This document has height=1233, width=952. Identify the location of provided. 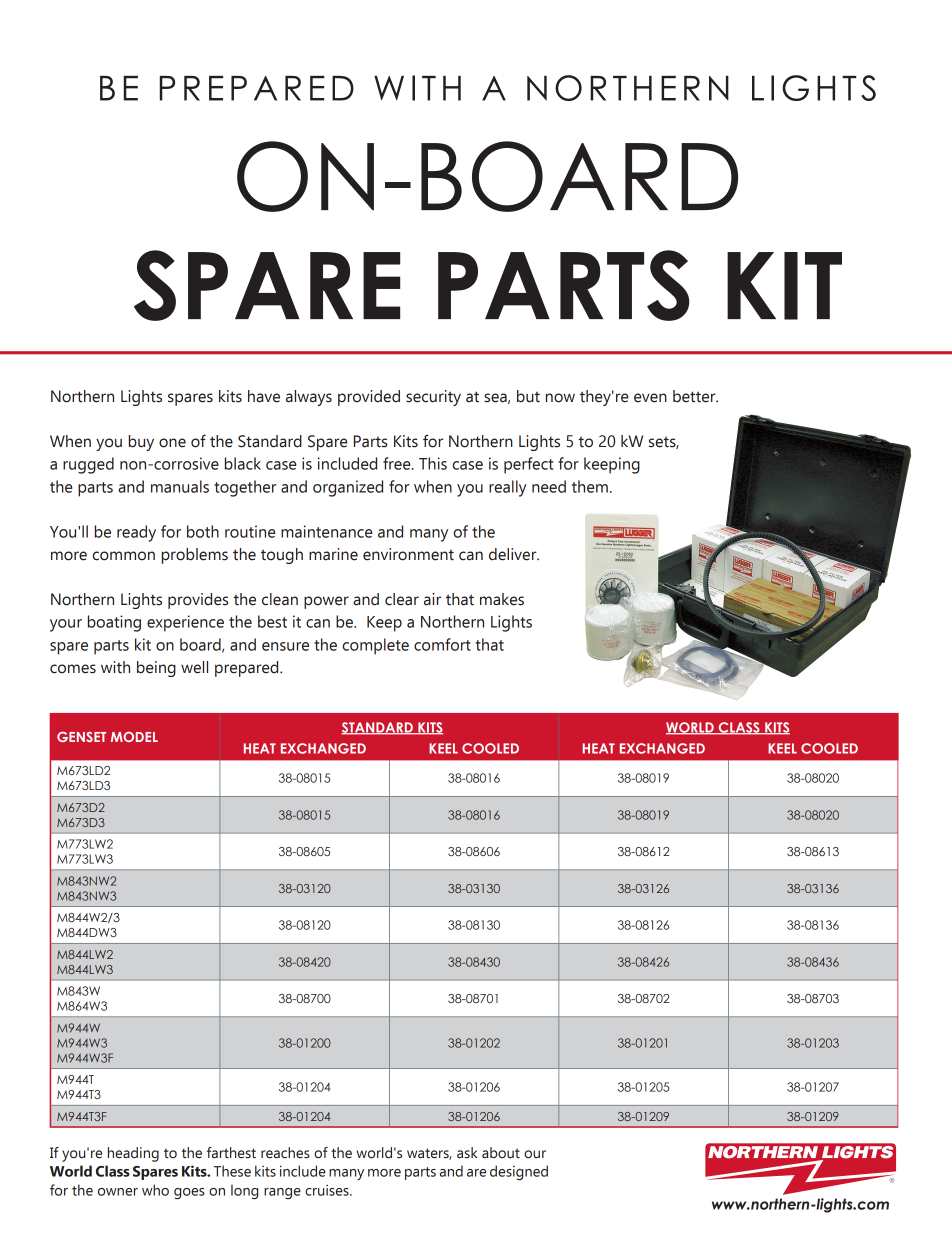
(369, 398).
